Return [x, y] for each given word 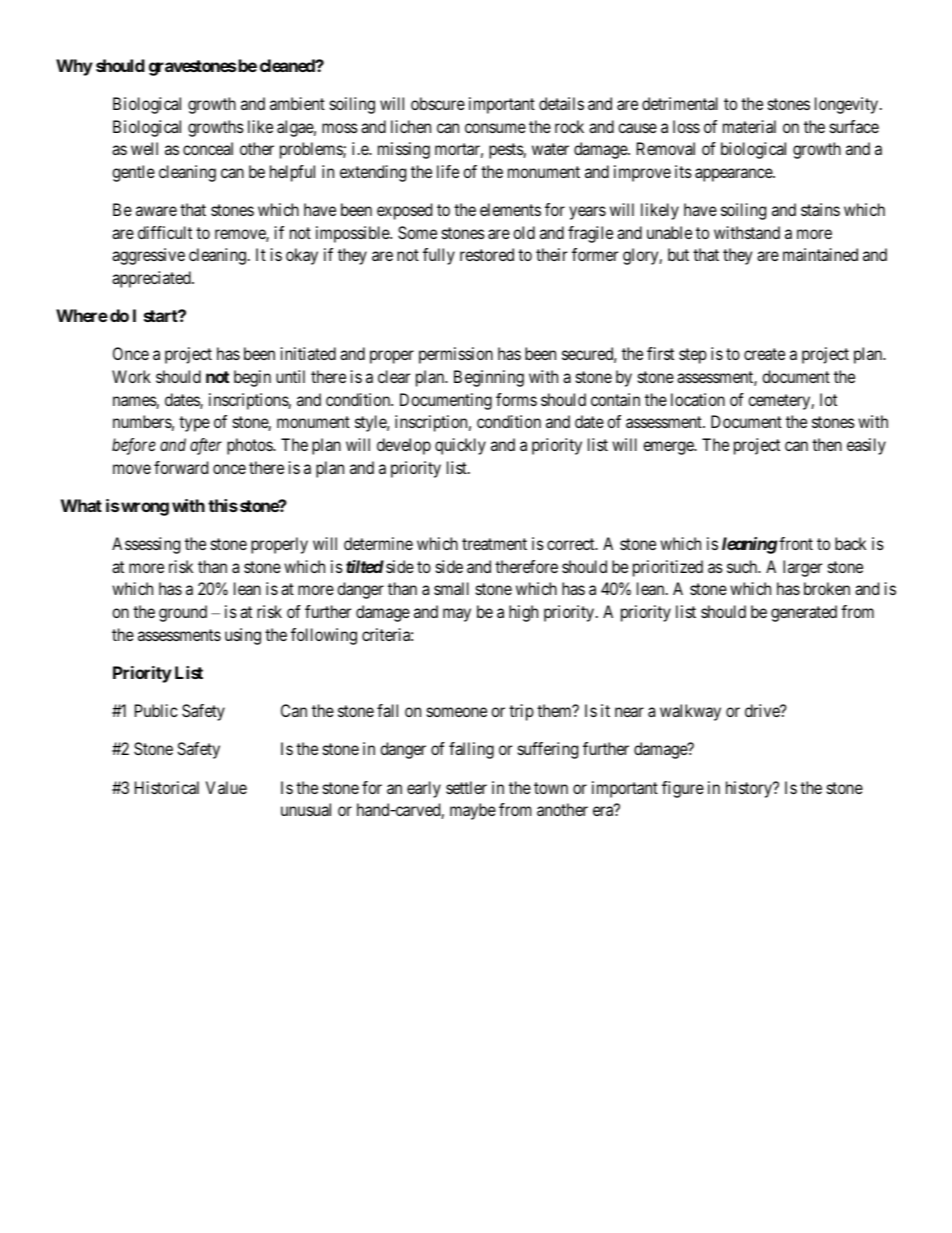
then [827, 444]
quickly [460, 446]
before [134, 446]
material [749, 126]
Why [74, 67]
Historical [167, 787]
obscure [438, 103]
